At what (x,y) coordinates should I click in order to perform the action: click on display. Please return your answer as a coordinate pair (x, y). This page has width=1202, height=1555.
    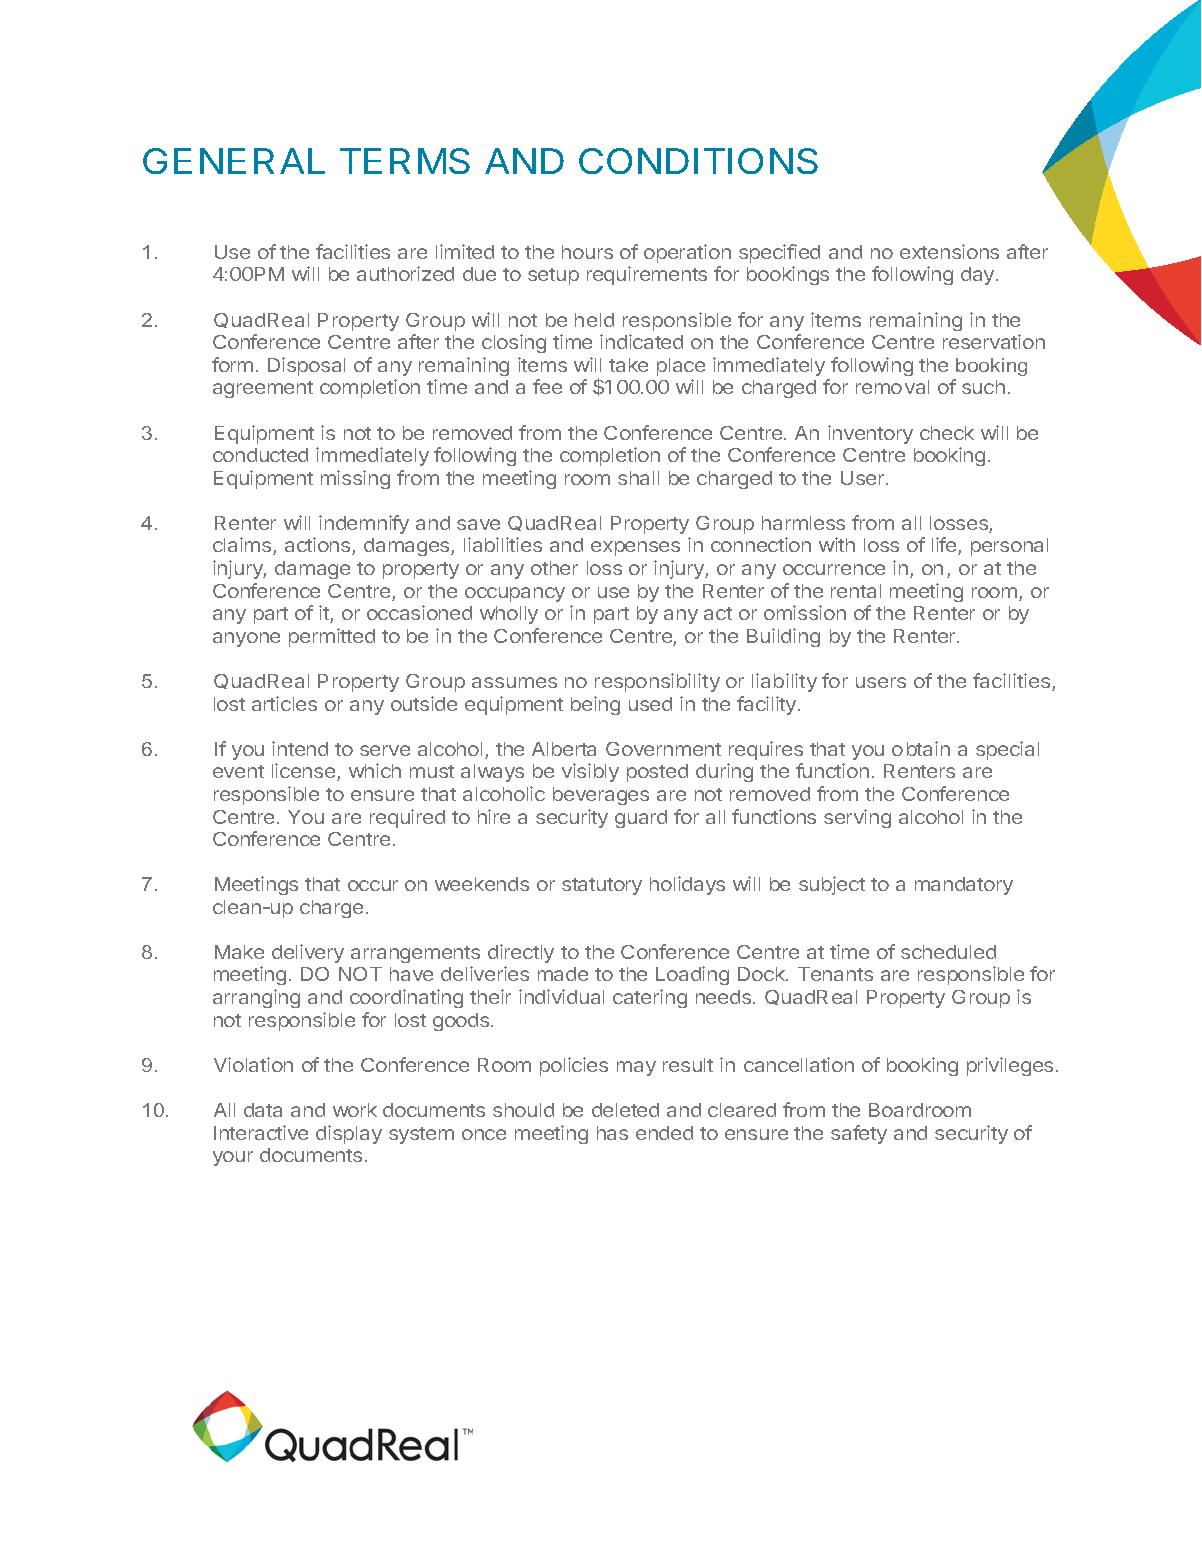
    Looking at the image, I should click on (349, 1134).
